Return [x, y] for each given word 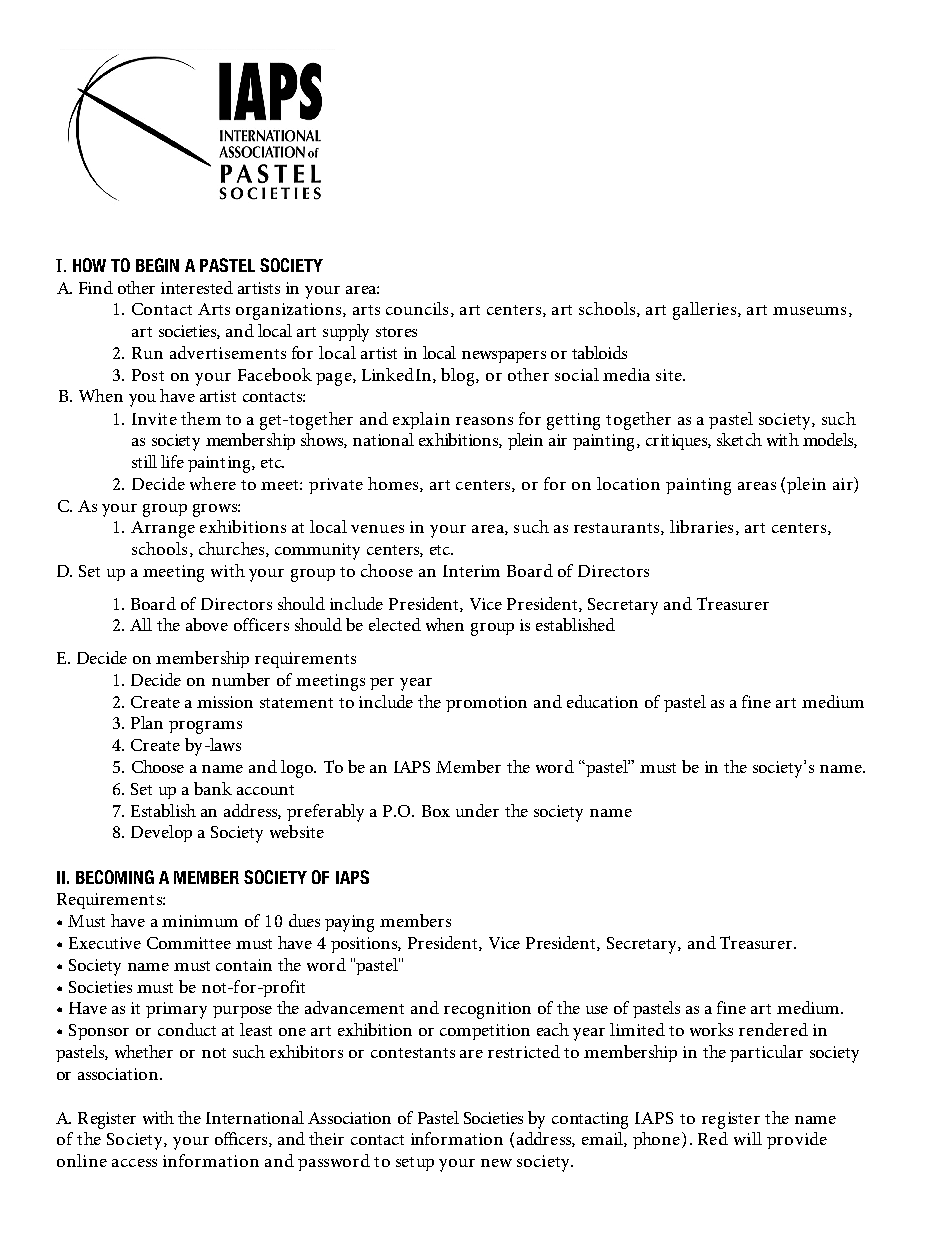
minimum [200, 921]
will [748, 1138]
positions [366, 945]
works [711, 1029]
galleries [704, 311]
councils [417, 308]
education [602, 701]
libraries [701, 526]
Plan [147, 722]
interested [197, 287]
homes [394, 484]
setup [415, 1164]
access [134, 1163]
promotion [486, 704]
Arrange [163, 529]
